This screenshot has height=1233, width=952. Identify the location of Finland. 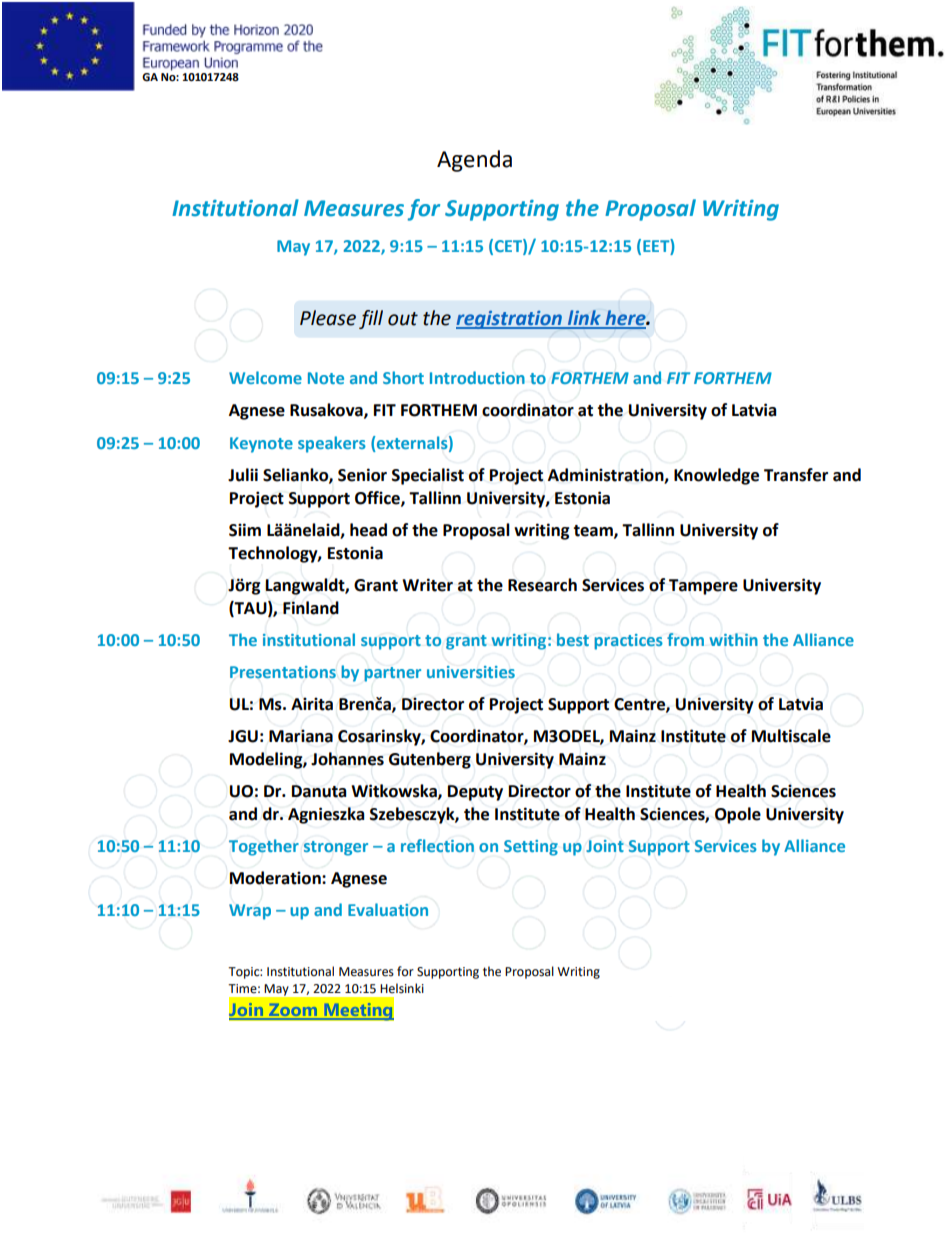
(311, 608).
